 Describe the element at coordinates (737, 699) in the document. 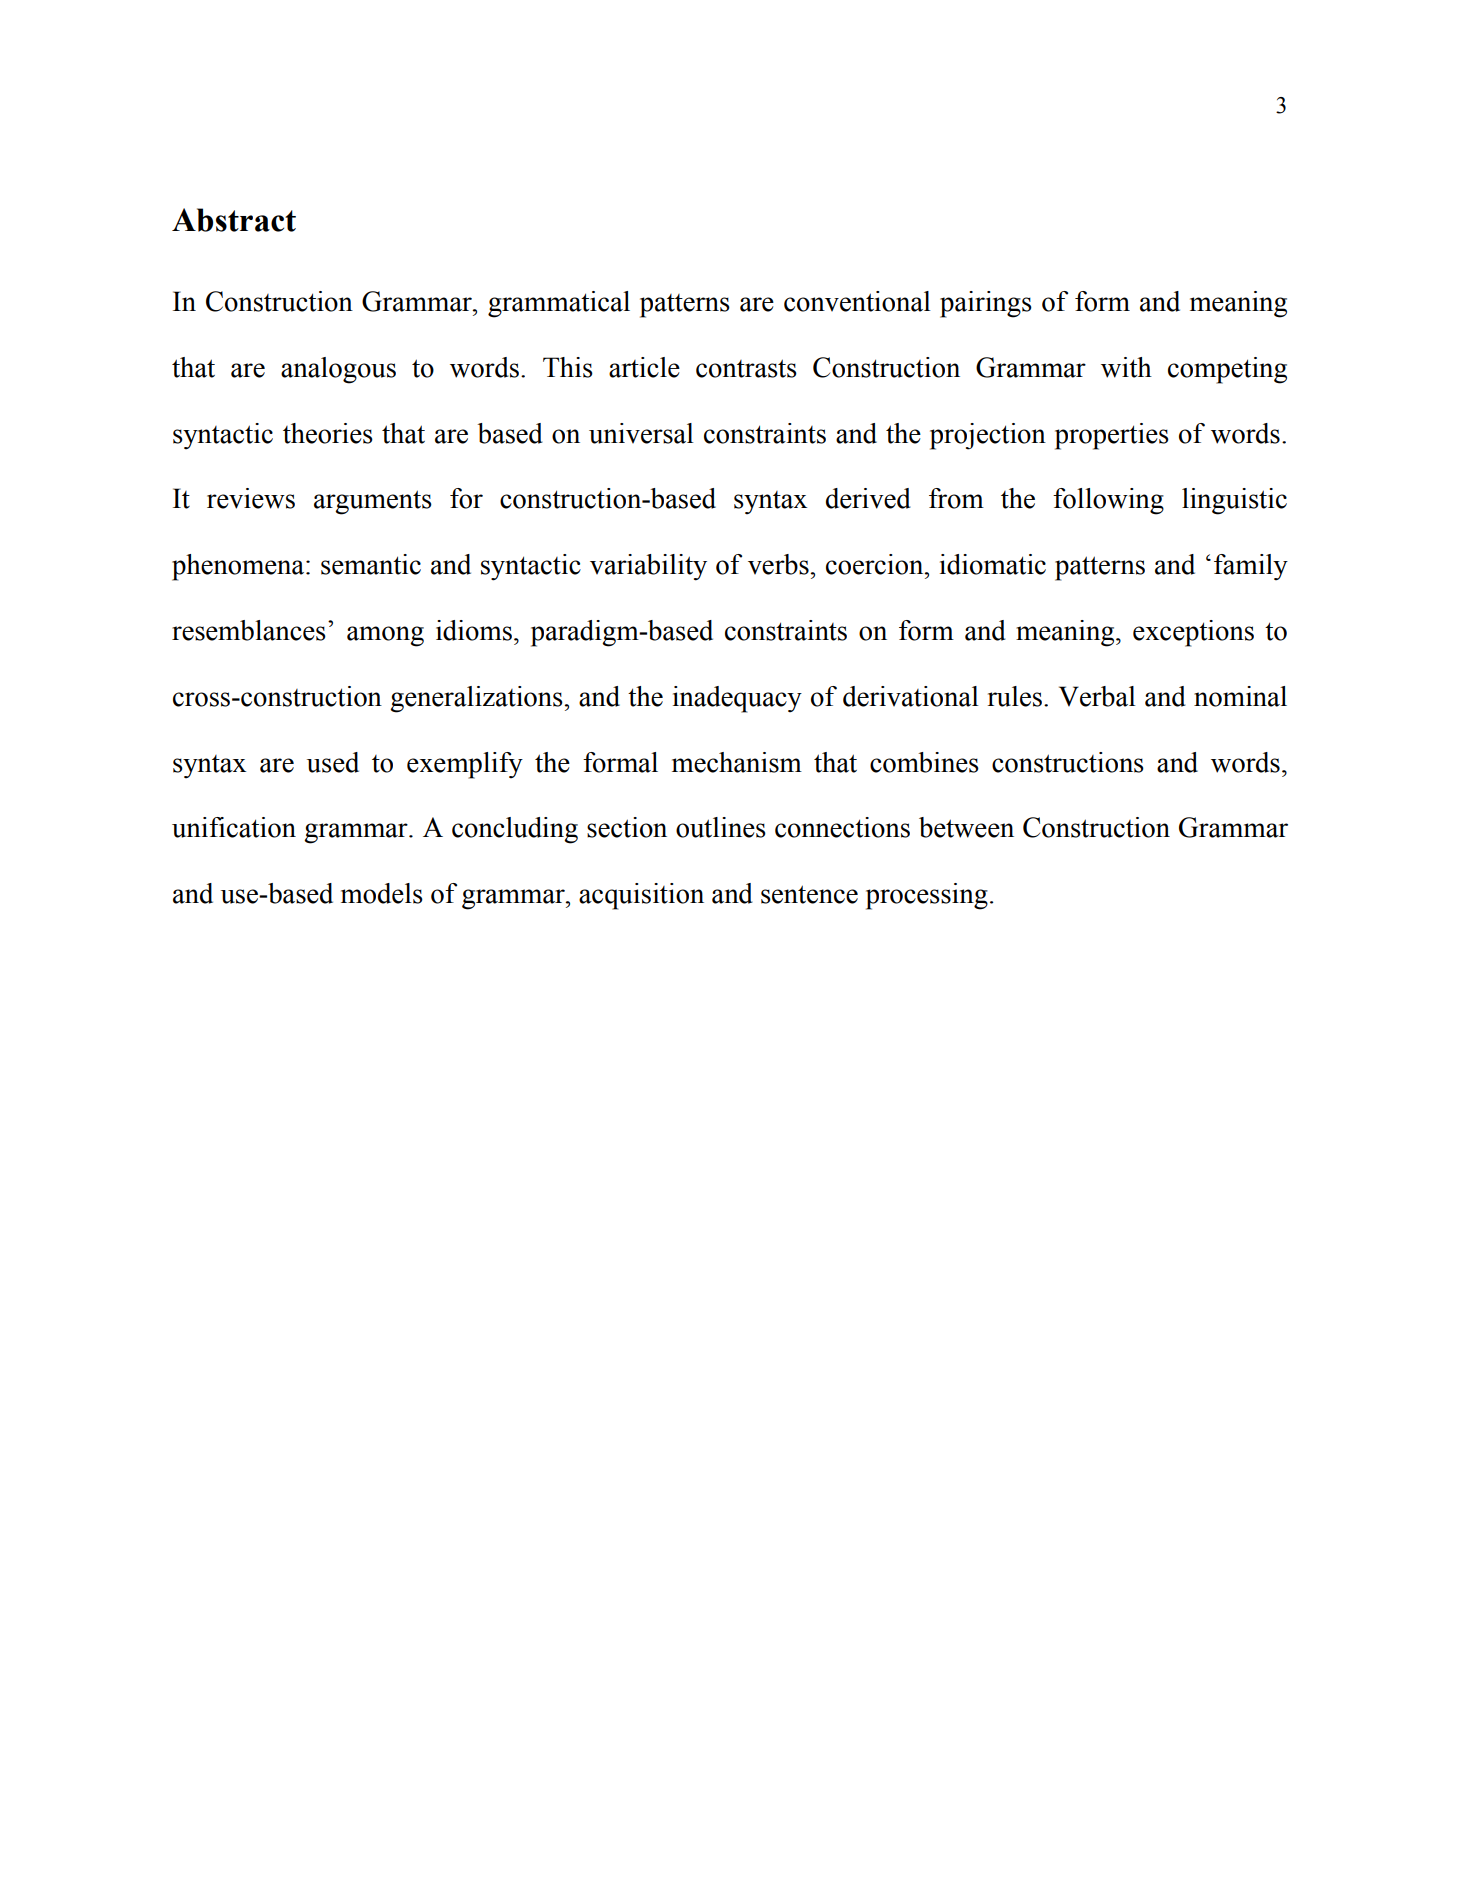

I see `inadequacy` at that location.
